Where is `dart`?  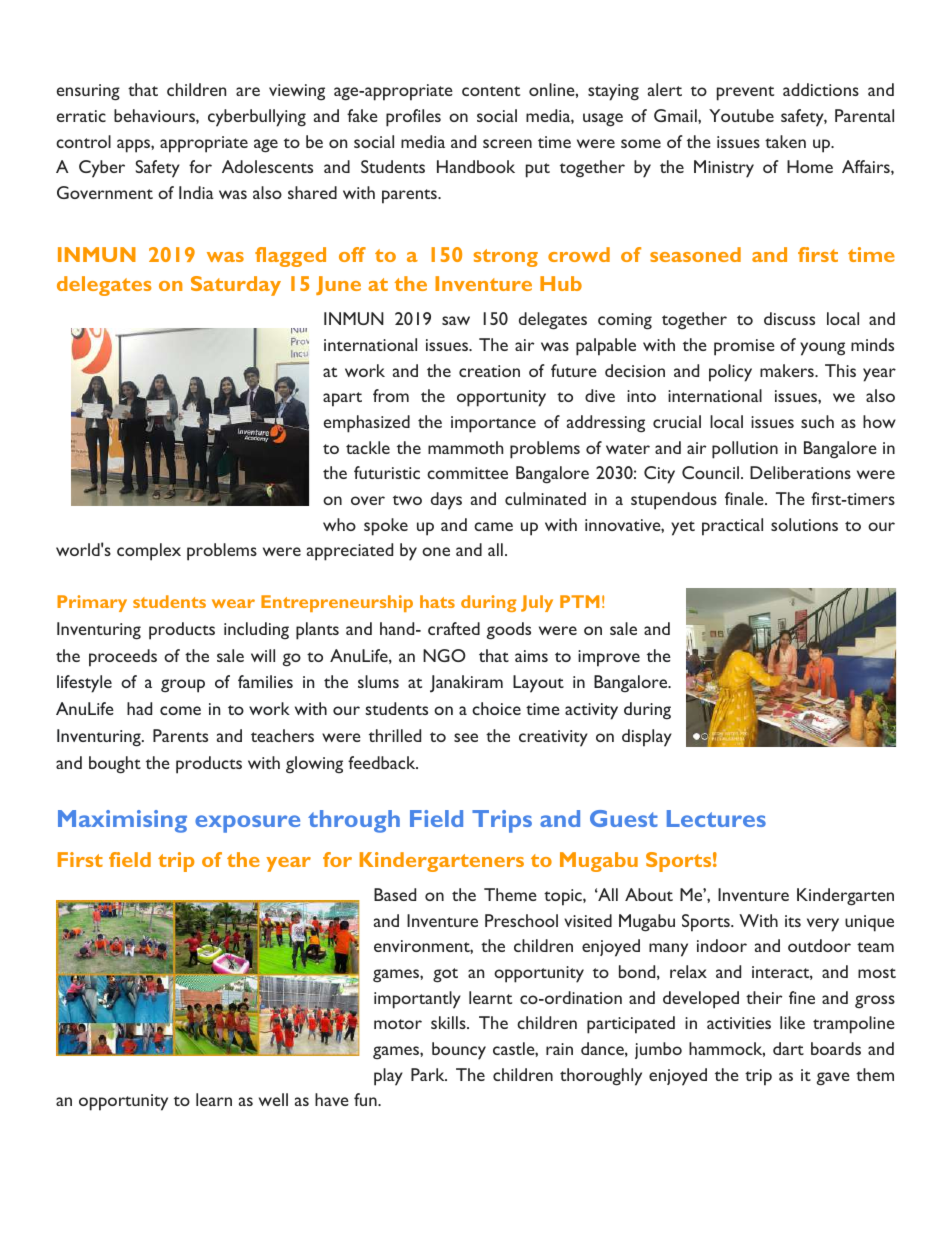
dart is located at coordinates (788, 1048).
